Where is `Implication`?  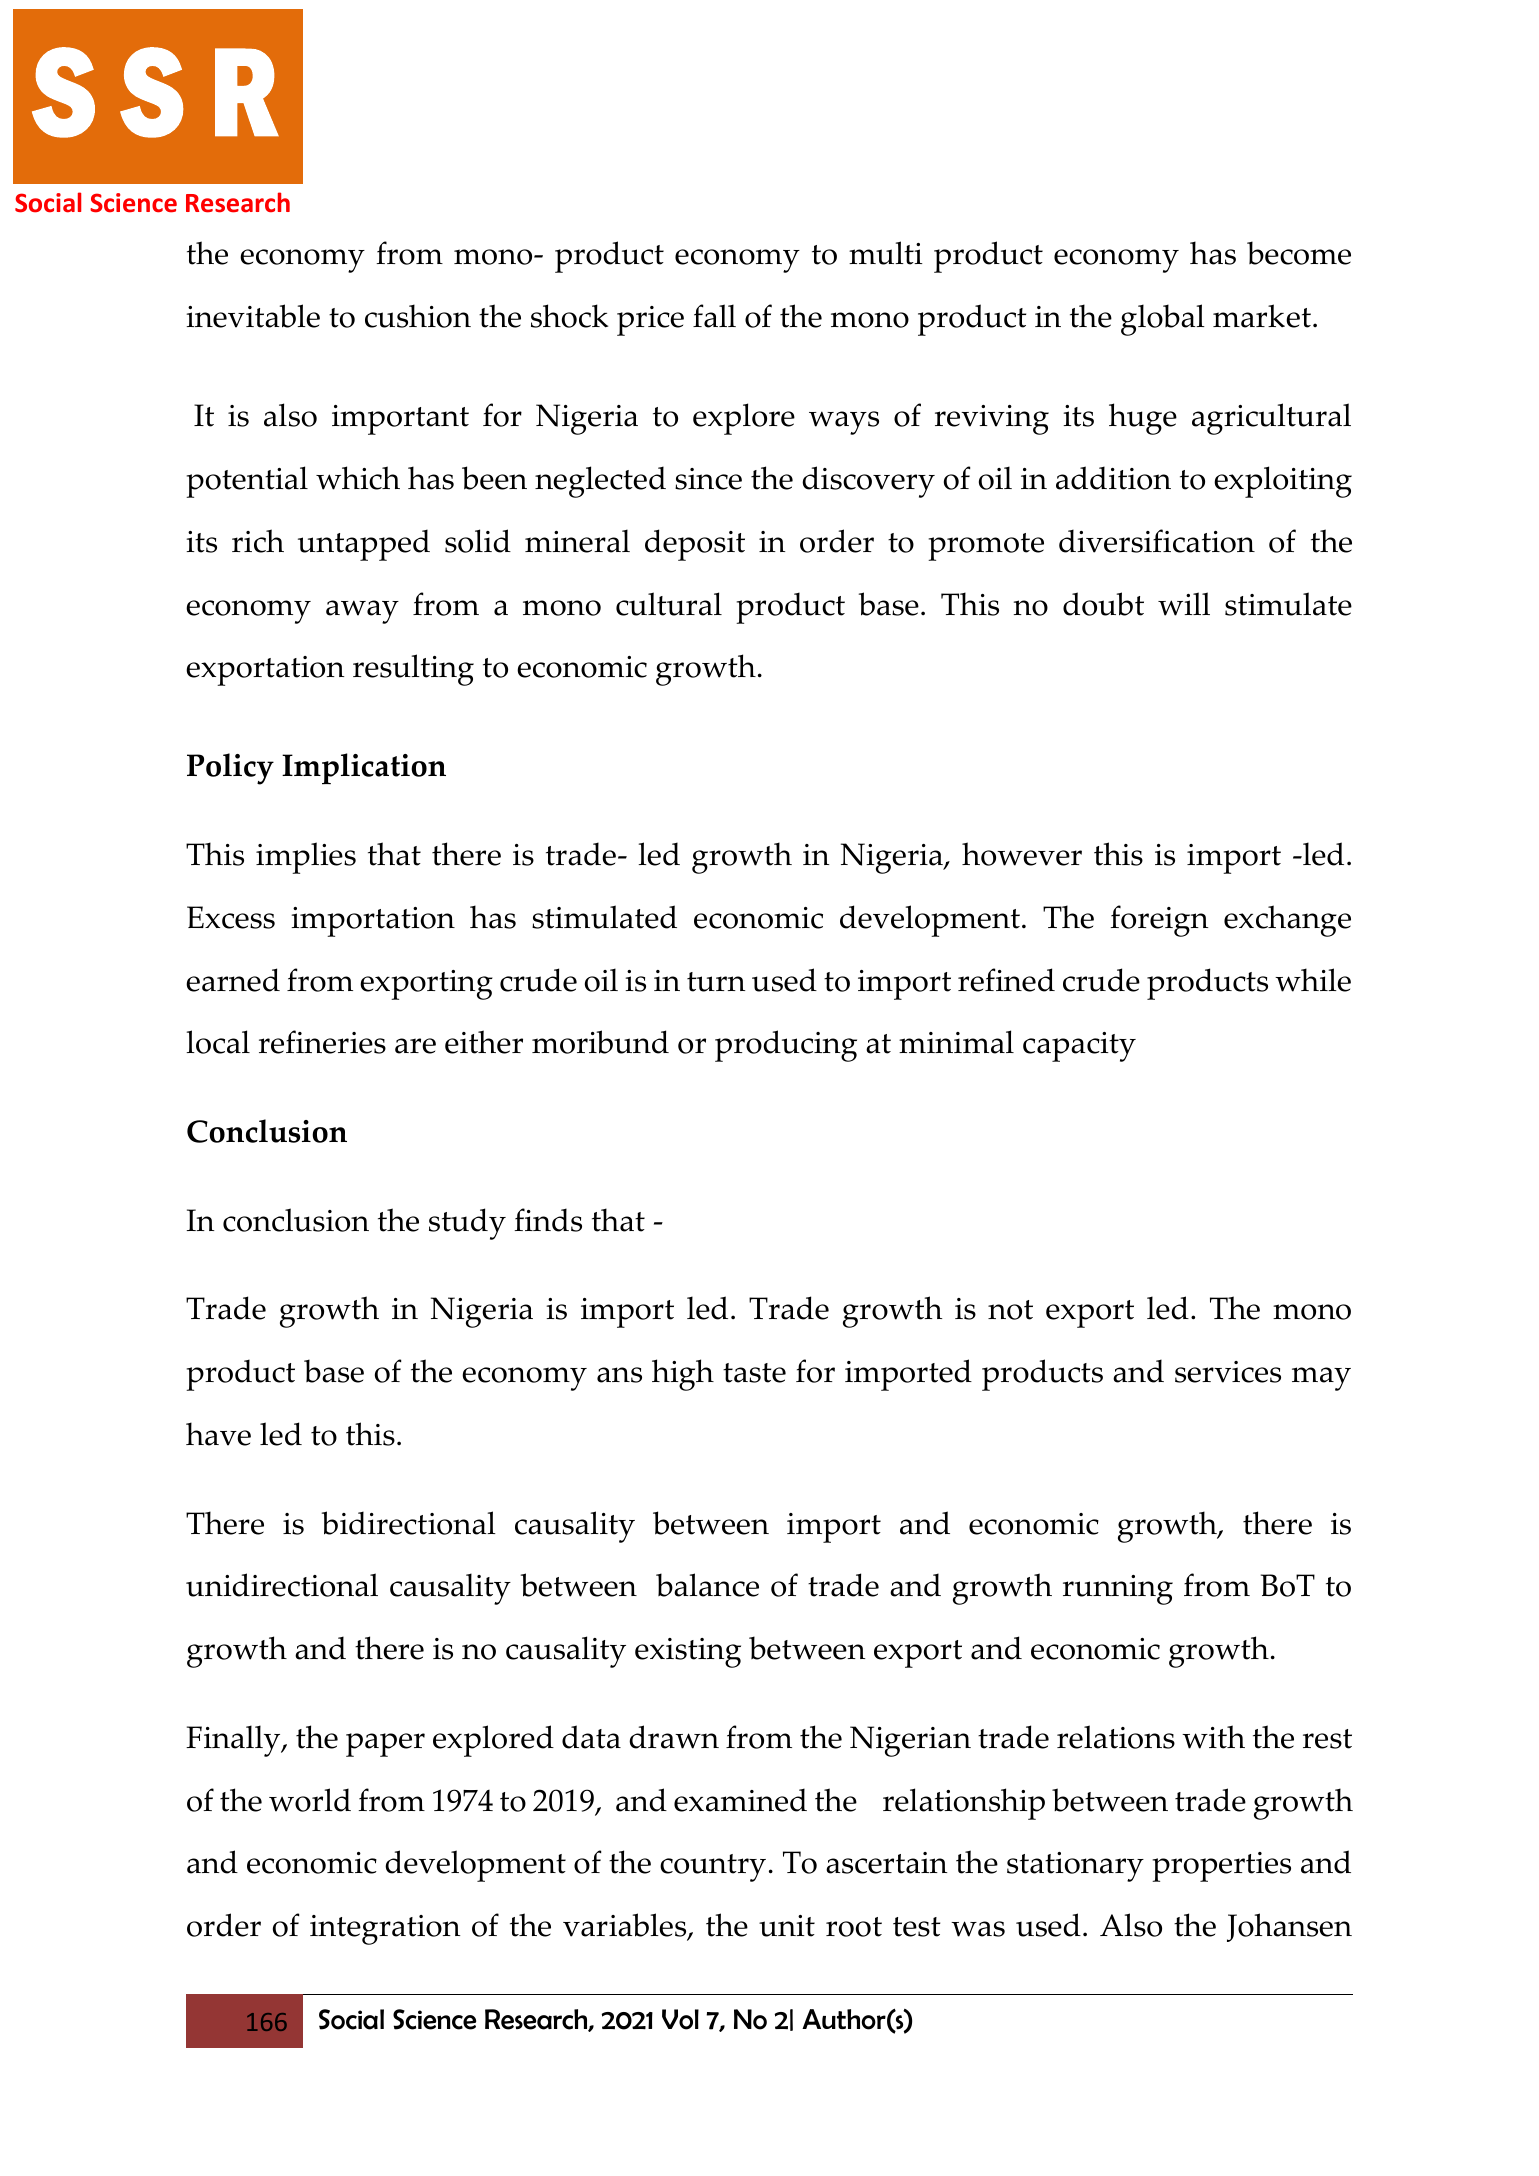
Implication is located at coordinates (364, 769).
